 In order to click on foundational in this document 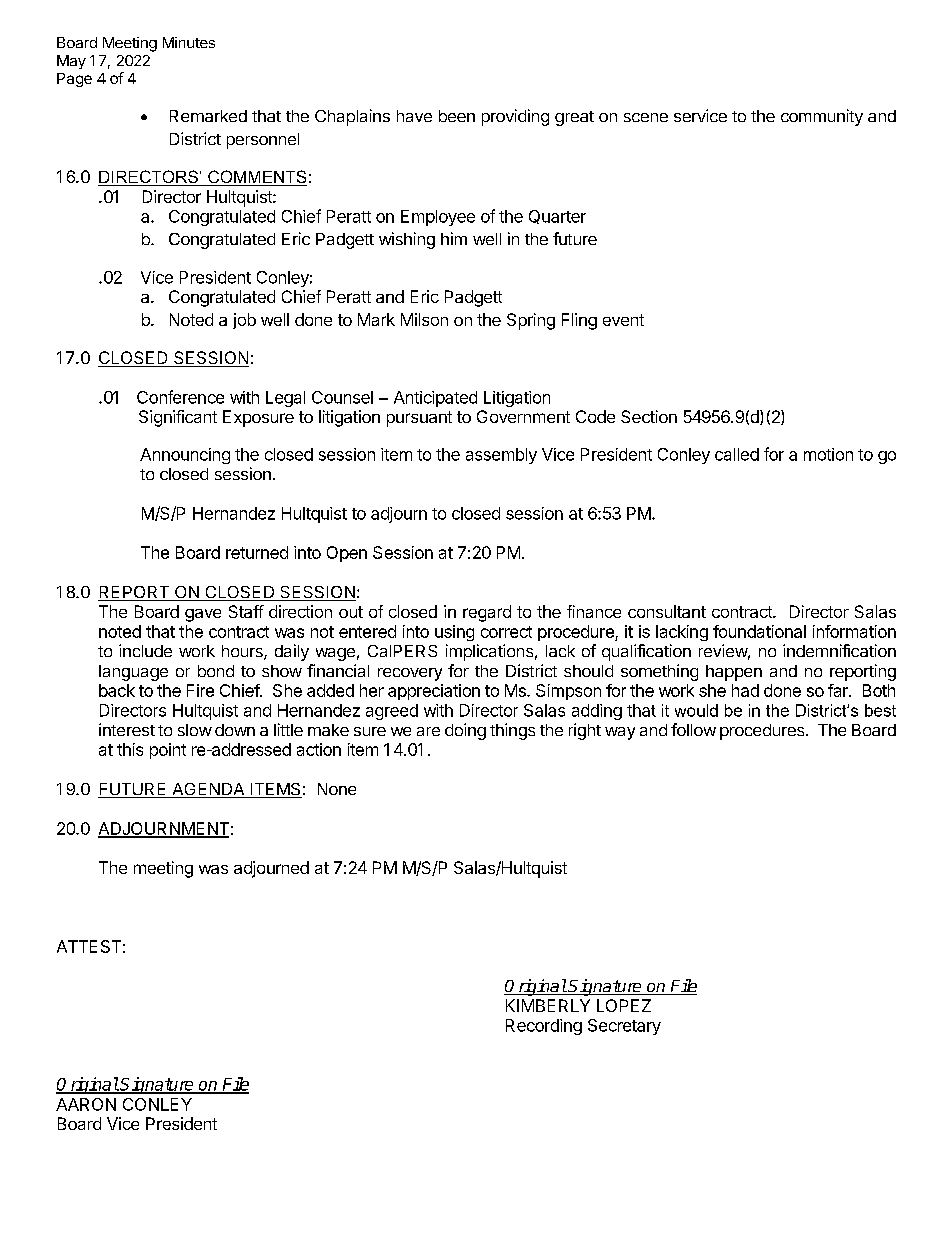, I will do `click(759, 631)`.
